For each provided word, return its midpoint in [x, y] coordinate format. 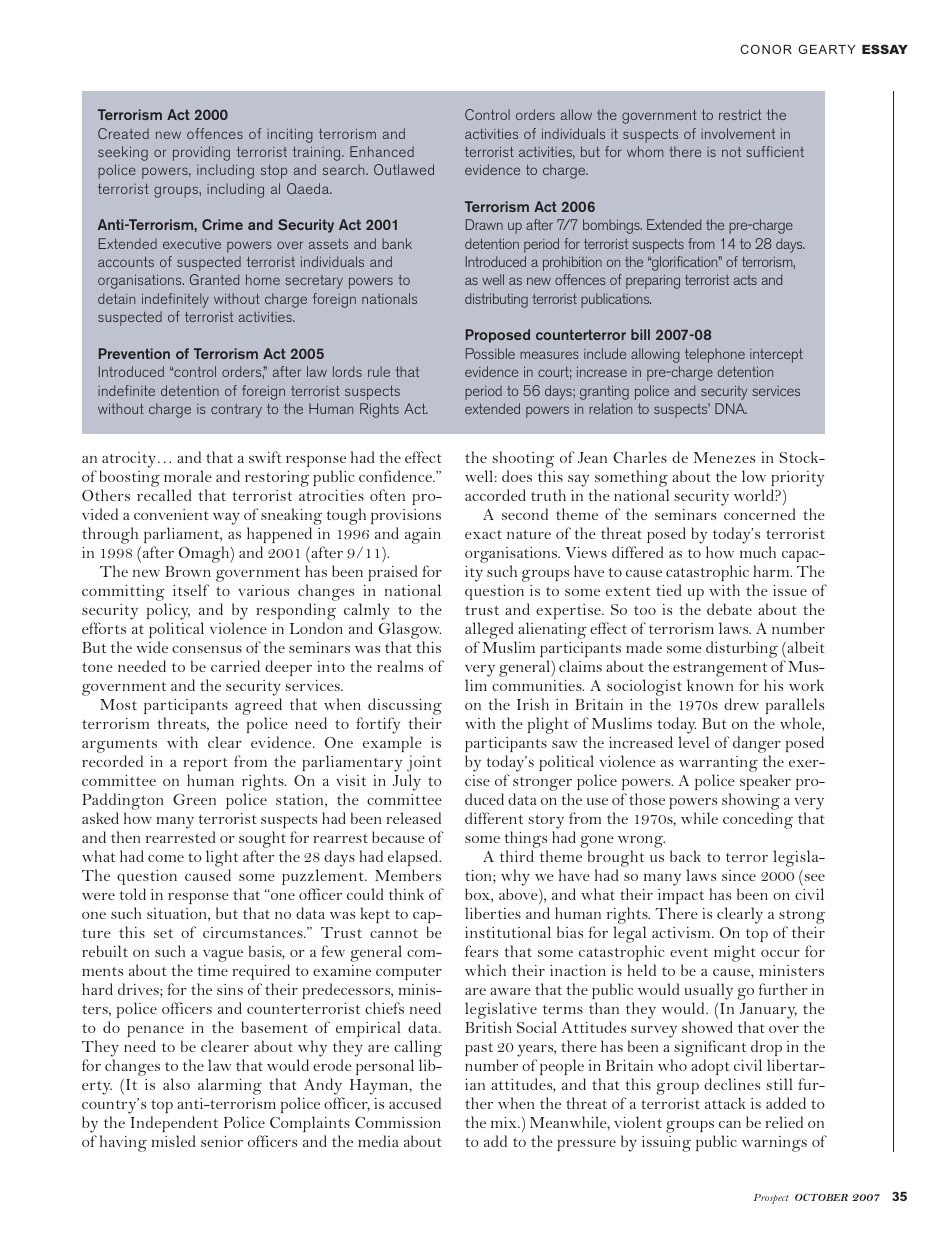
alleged [489, 630]
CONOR [766, 49]
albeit [805, 647]
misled [174, 1141]
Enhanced [382, 151]
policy [168, 611]
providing [201, 153]
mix [505, 1122]
